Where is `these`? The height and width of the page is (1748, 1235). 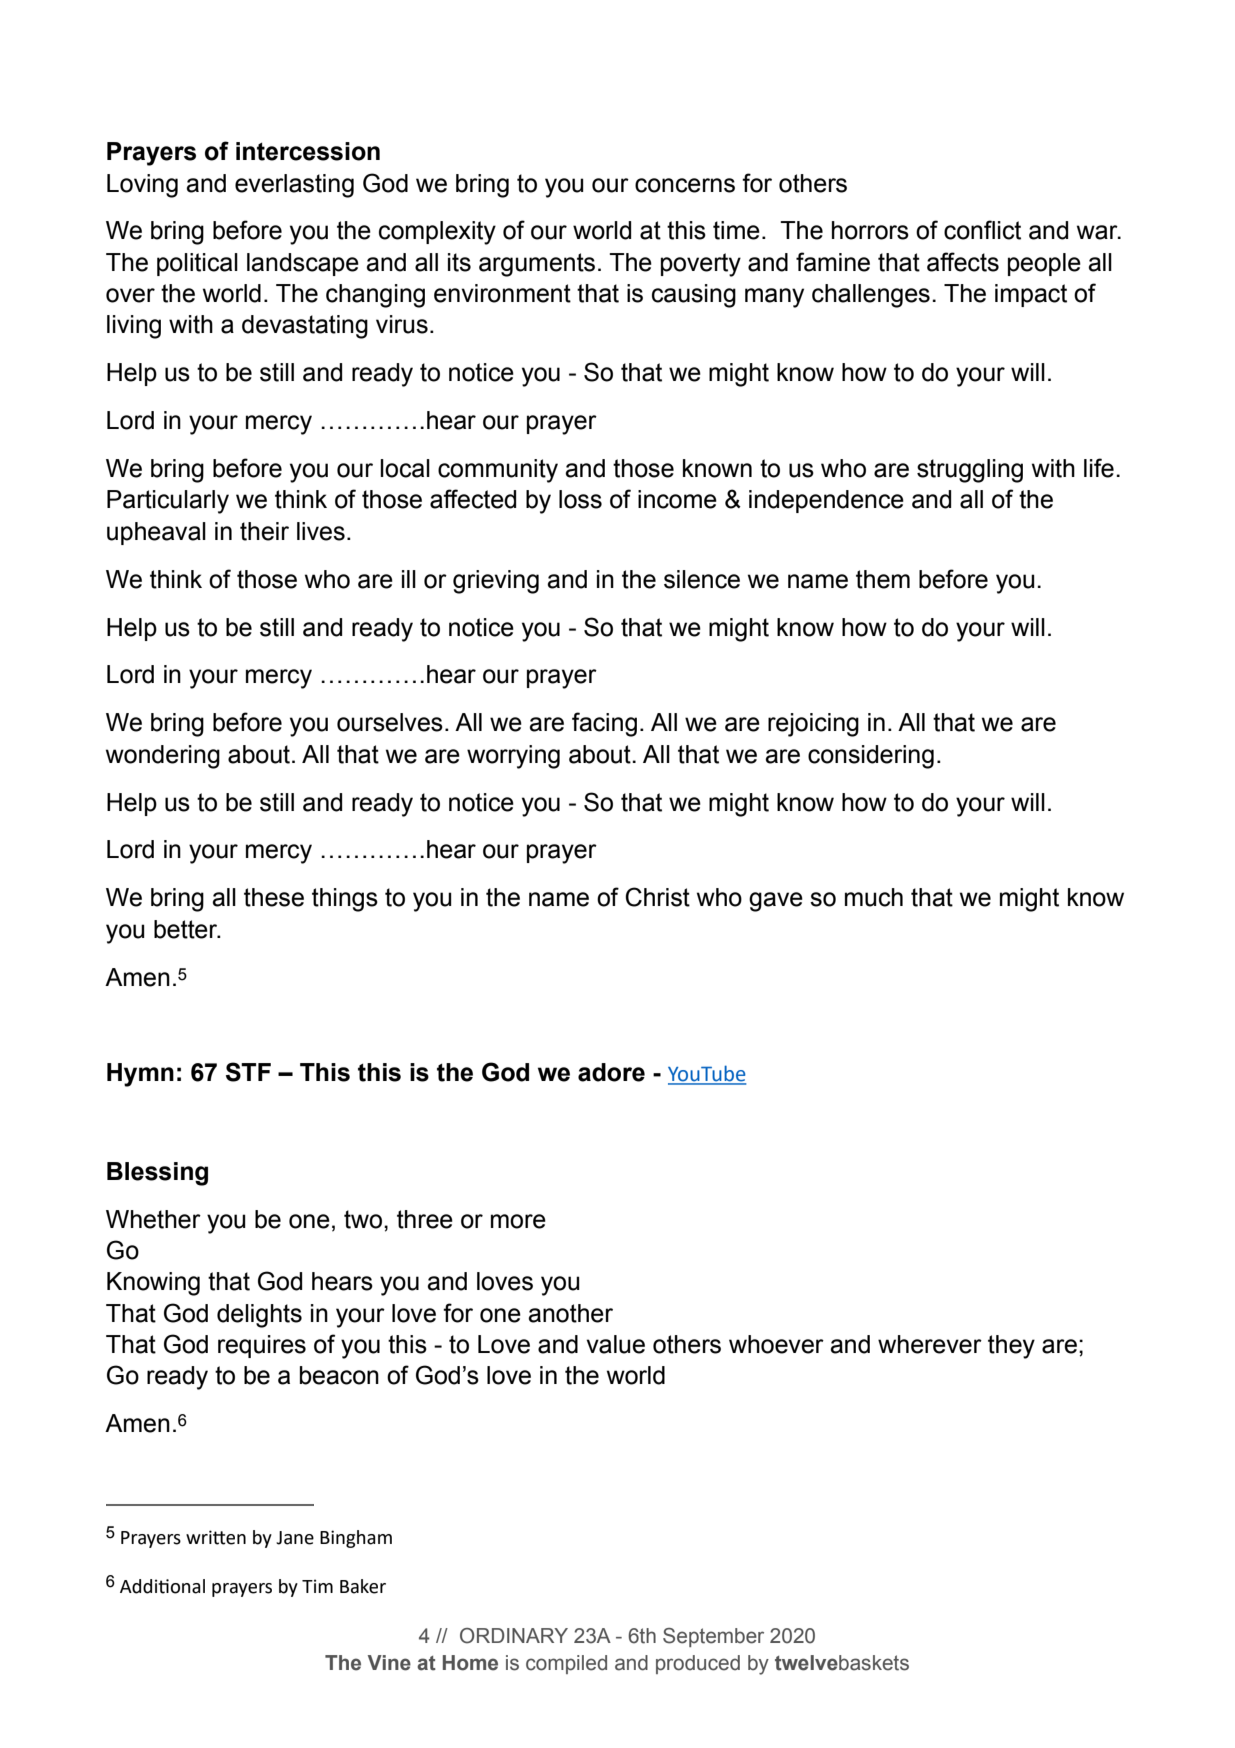 these is located at coordinates (274, 897).
